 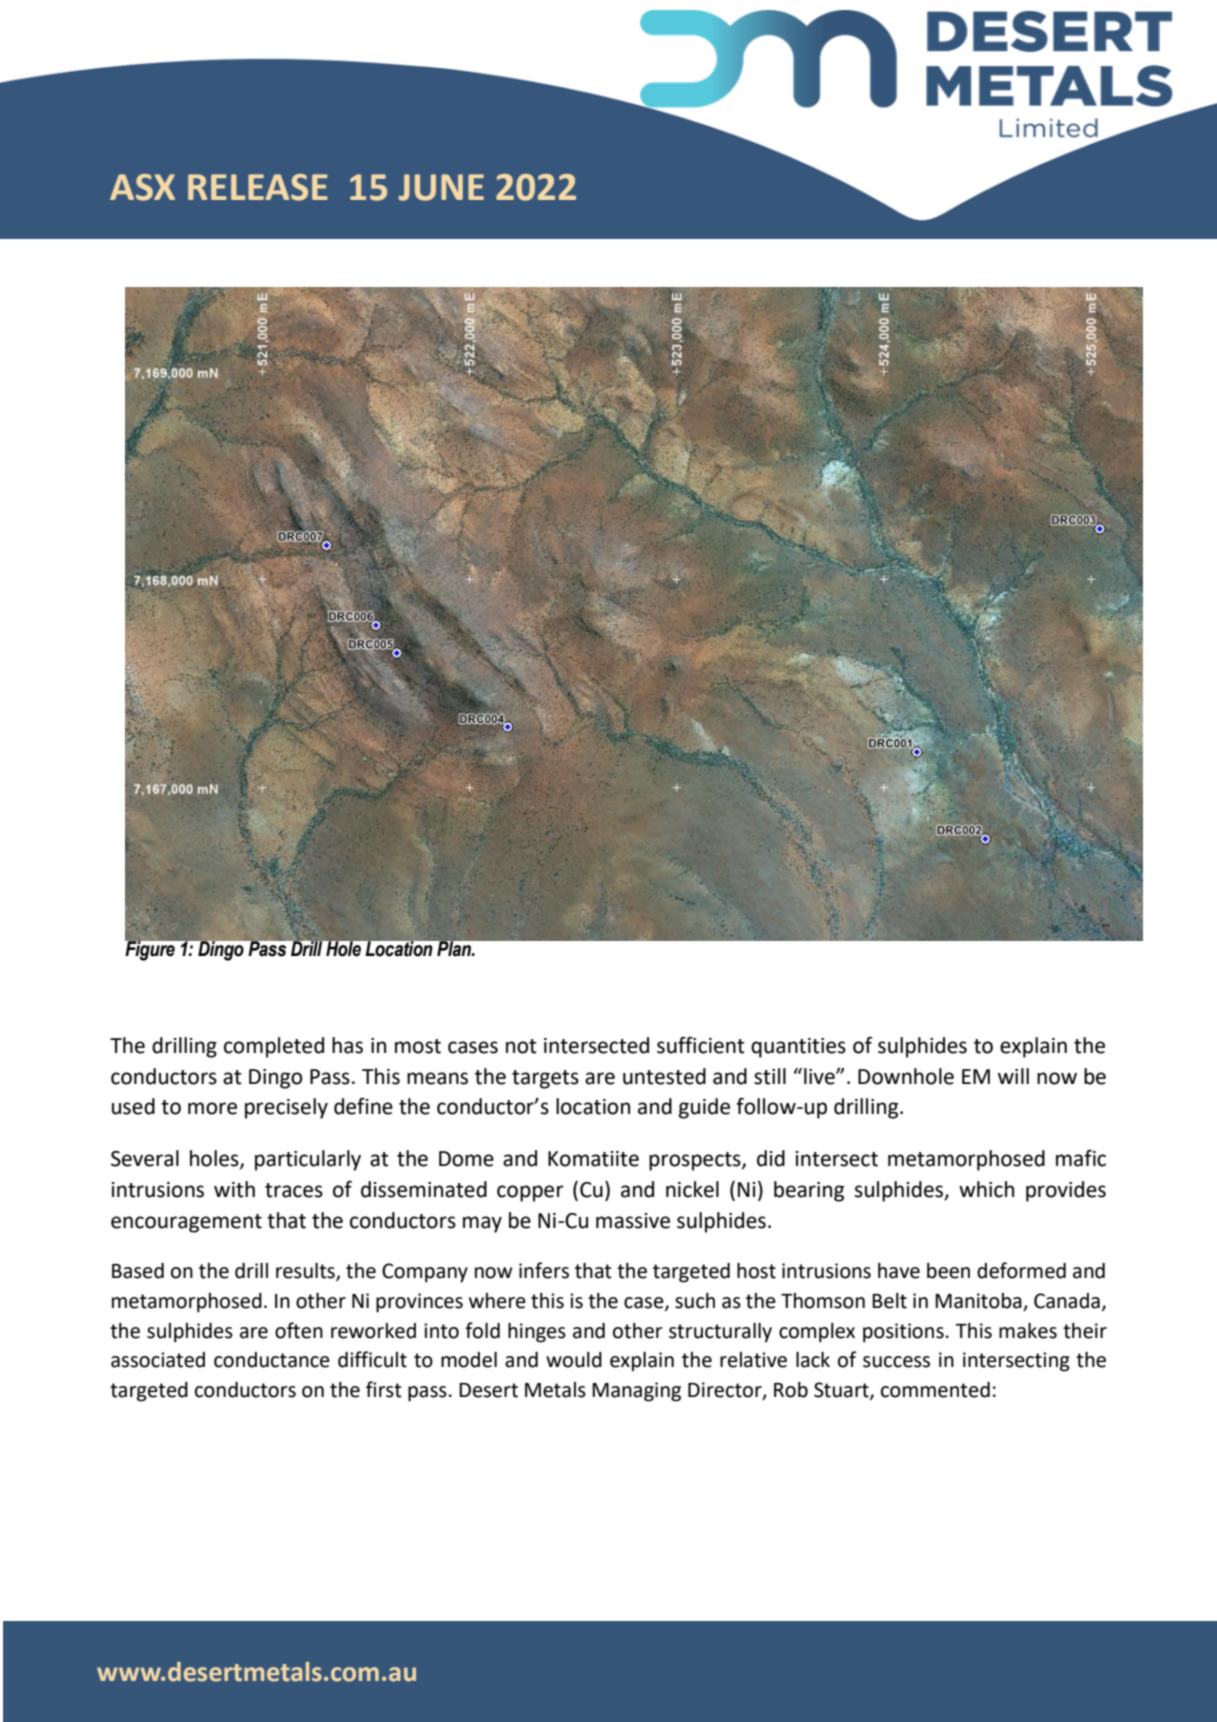 I want to click on not, so click(x=521, y=1046).
